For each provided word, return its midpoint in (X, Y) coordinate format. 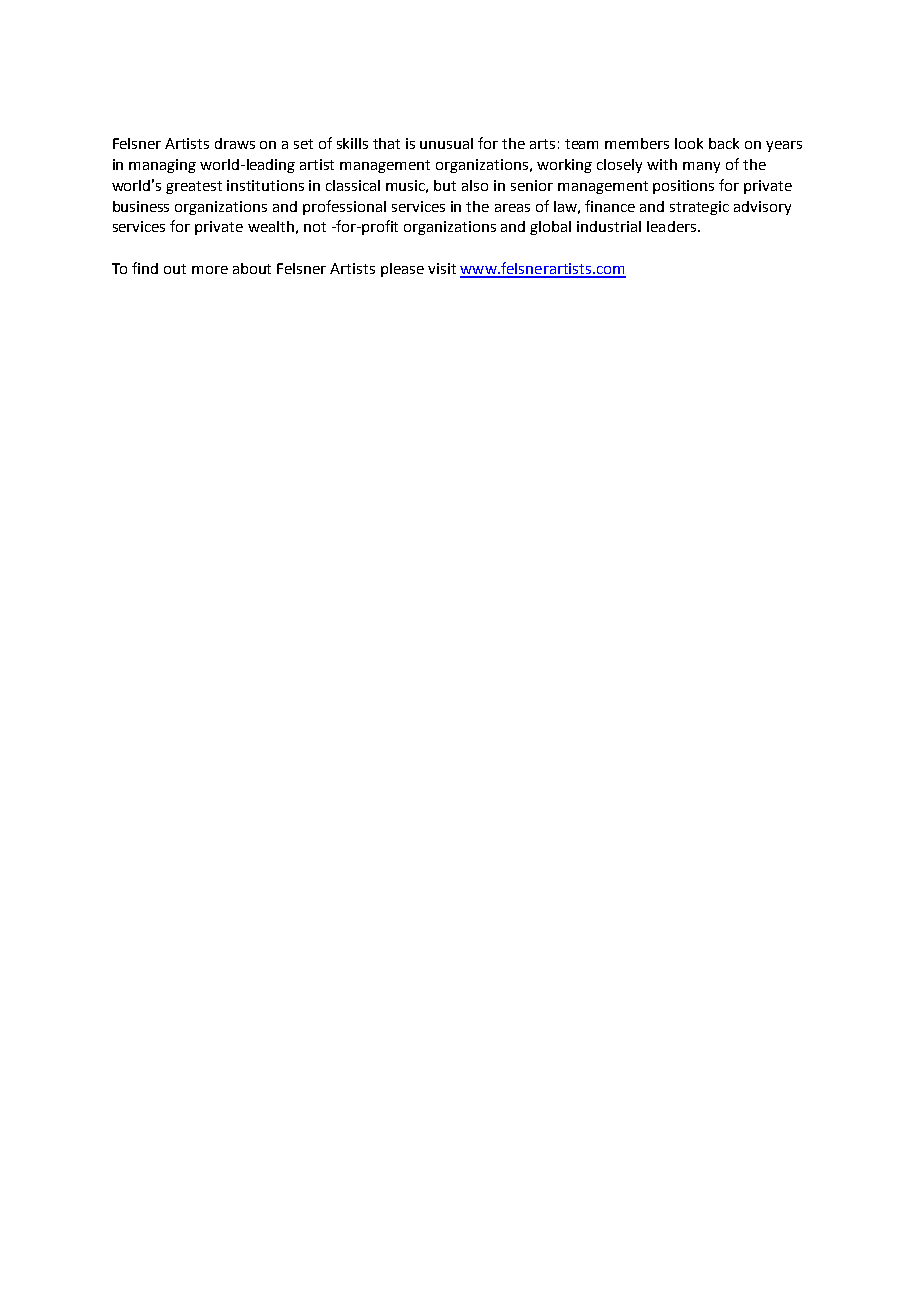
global (550, 228)
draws (235, 143)
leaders (671, 226)
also (475, 185)
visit (442, 268)
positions (683, 187)
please (402, 270)
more (210, 270)
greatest (194, 187)
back (724, 143)
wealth (271, 226)
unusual (446, 143)
